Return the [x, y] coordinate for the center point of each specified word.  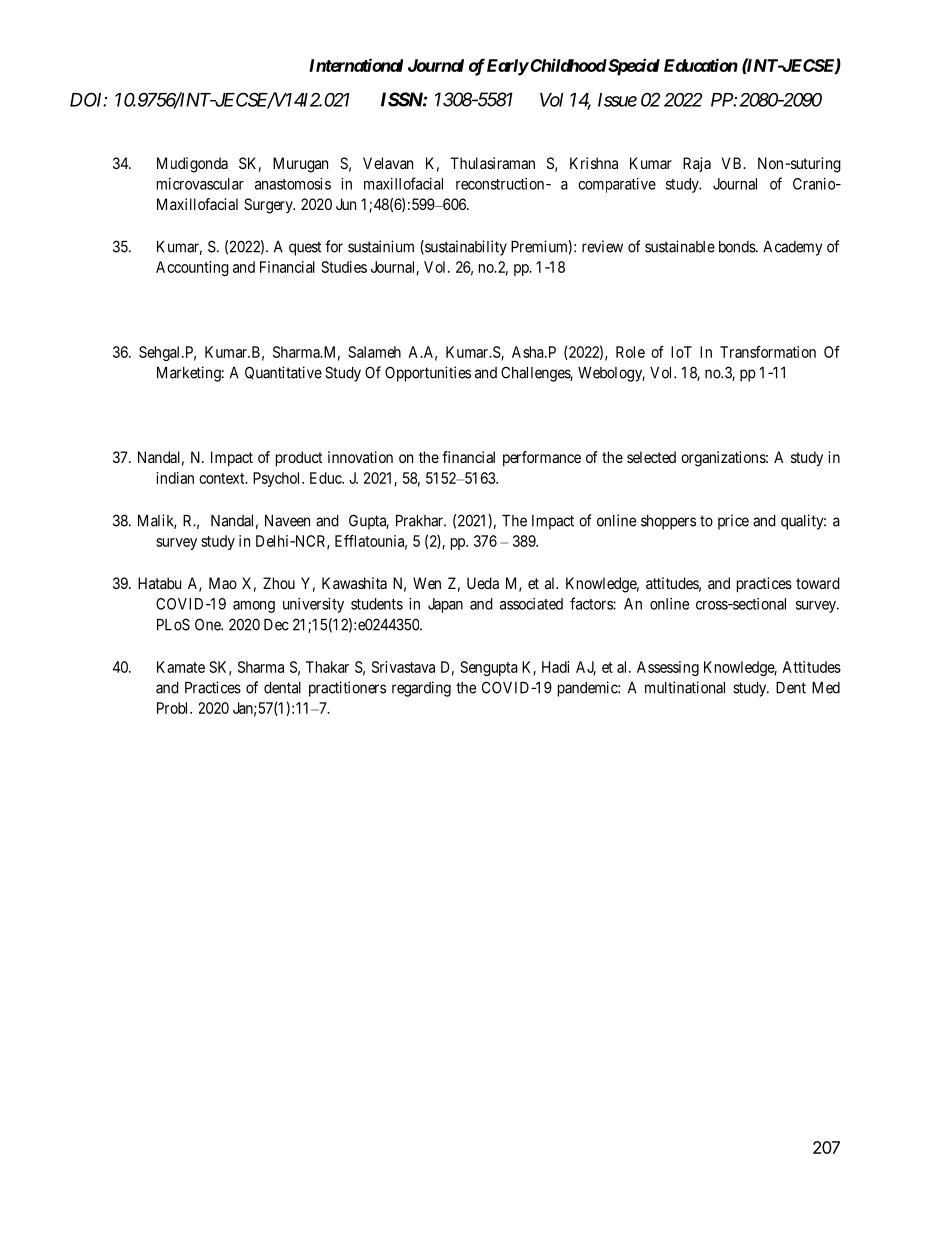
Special [633, 67]
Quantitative [283, 373]
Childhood [567, 65]
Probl [174, 708]
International [356, 65]
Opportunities [428, 374]
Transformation [768, 352]
